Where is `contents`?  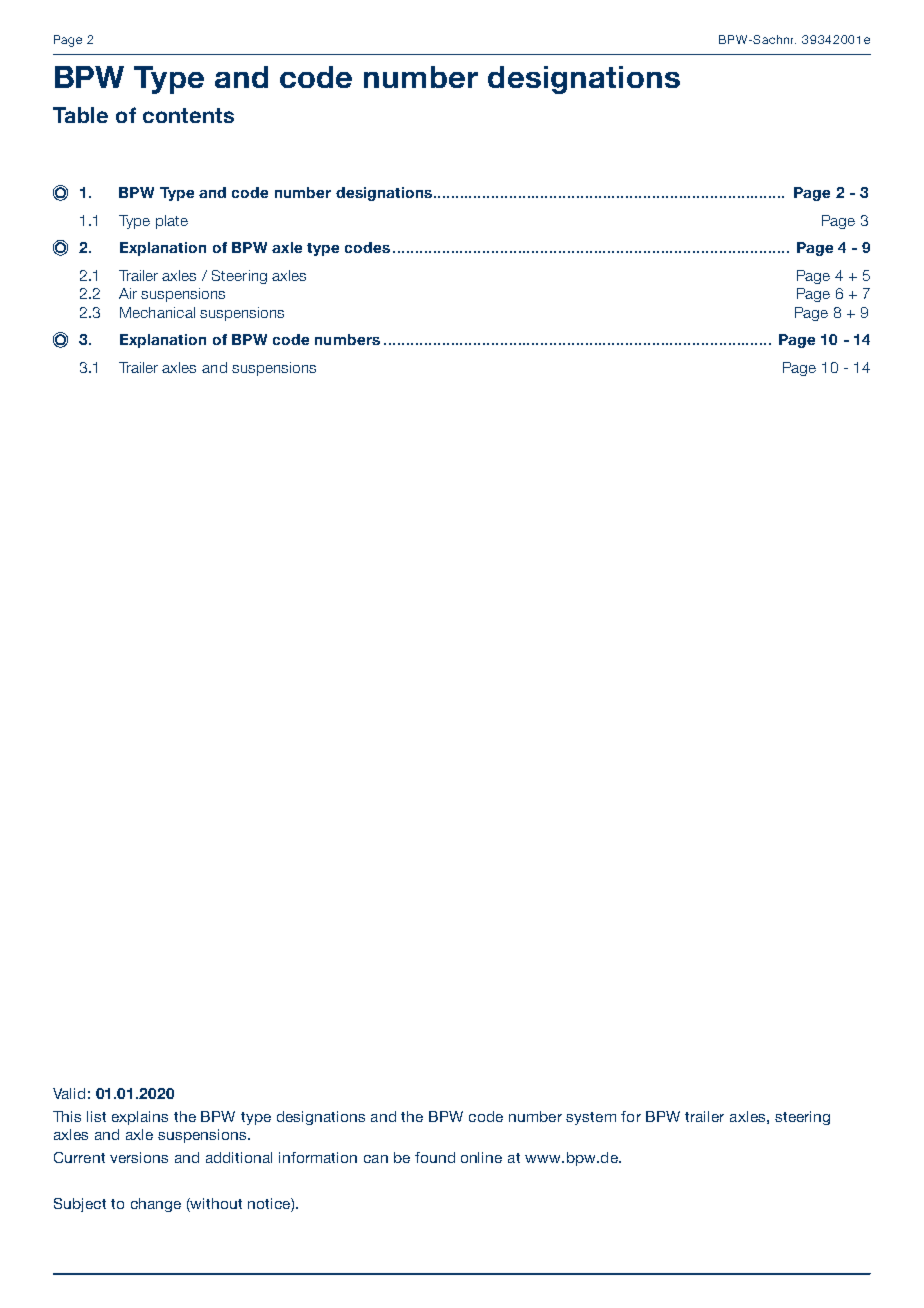 contents is located at coordinates (188, 115).
